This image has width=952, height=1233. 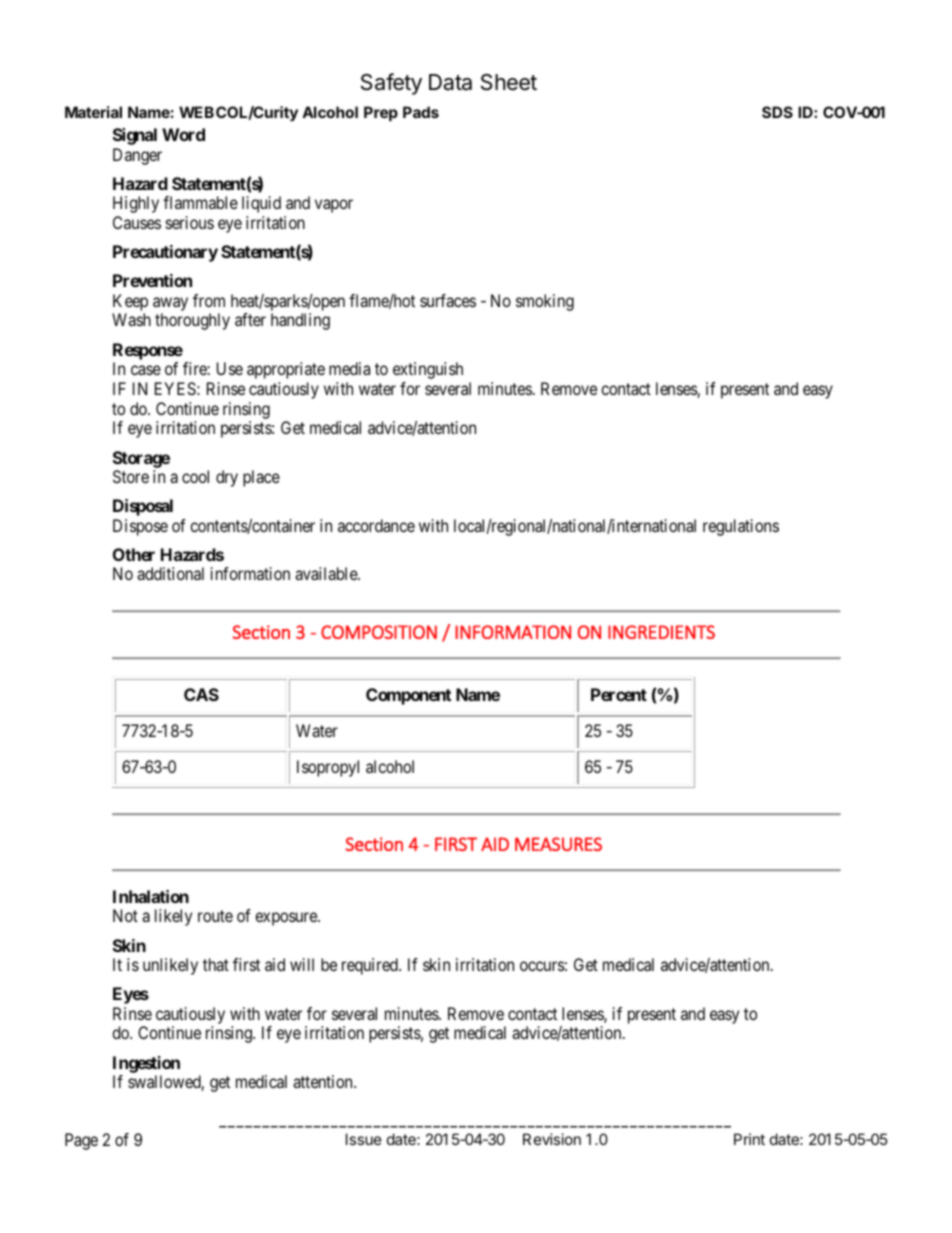 I want to click on Ingestion, so click(x=146, y=1064).
